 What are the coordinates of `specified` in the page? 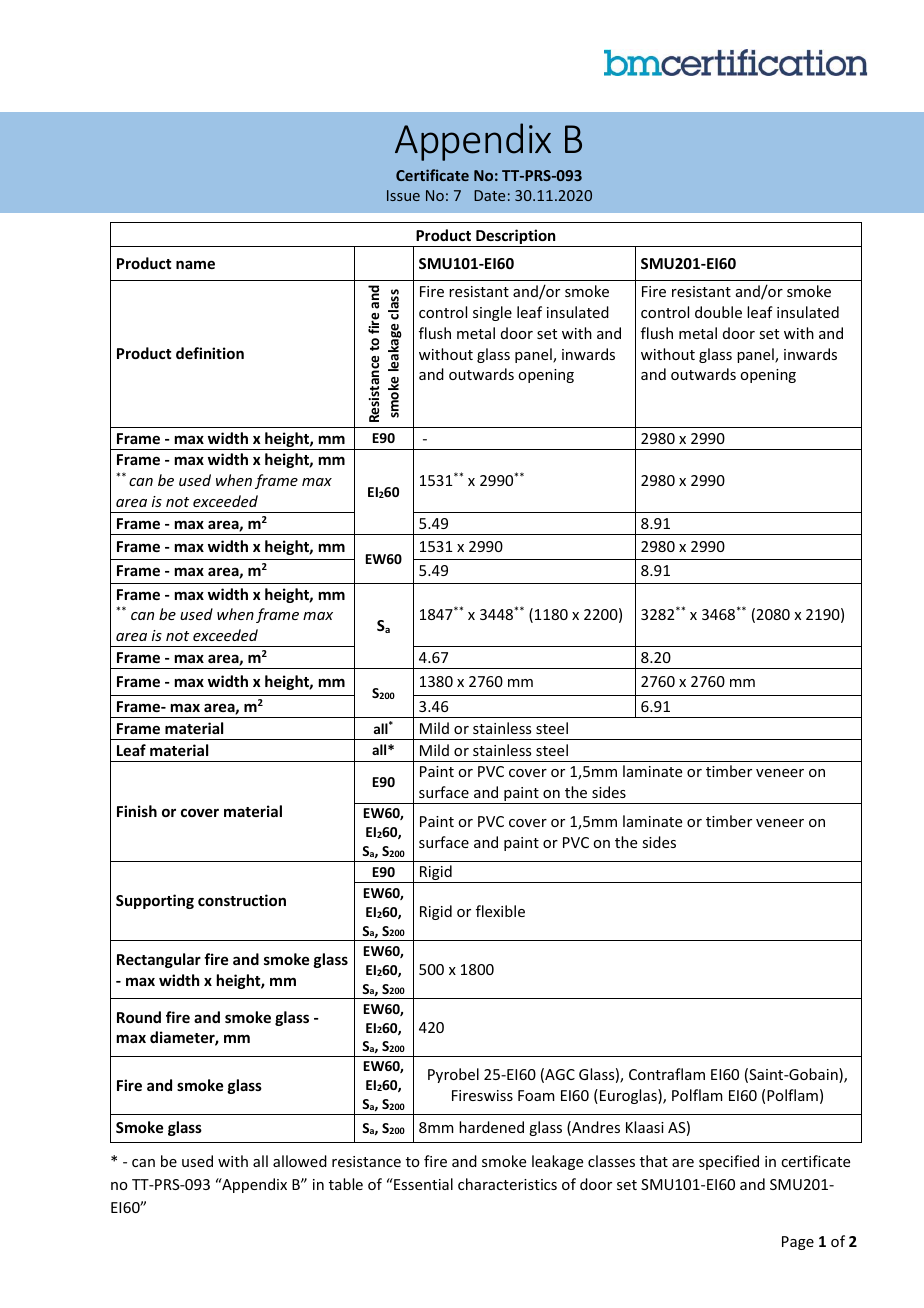 It's located at (729, 1162).
